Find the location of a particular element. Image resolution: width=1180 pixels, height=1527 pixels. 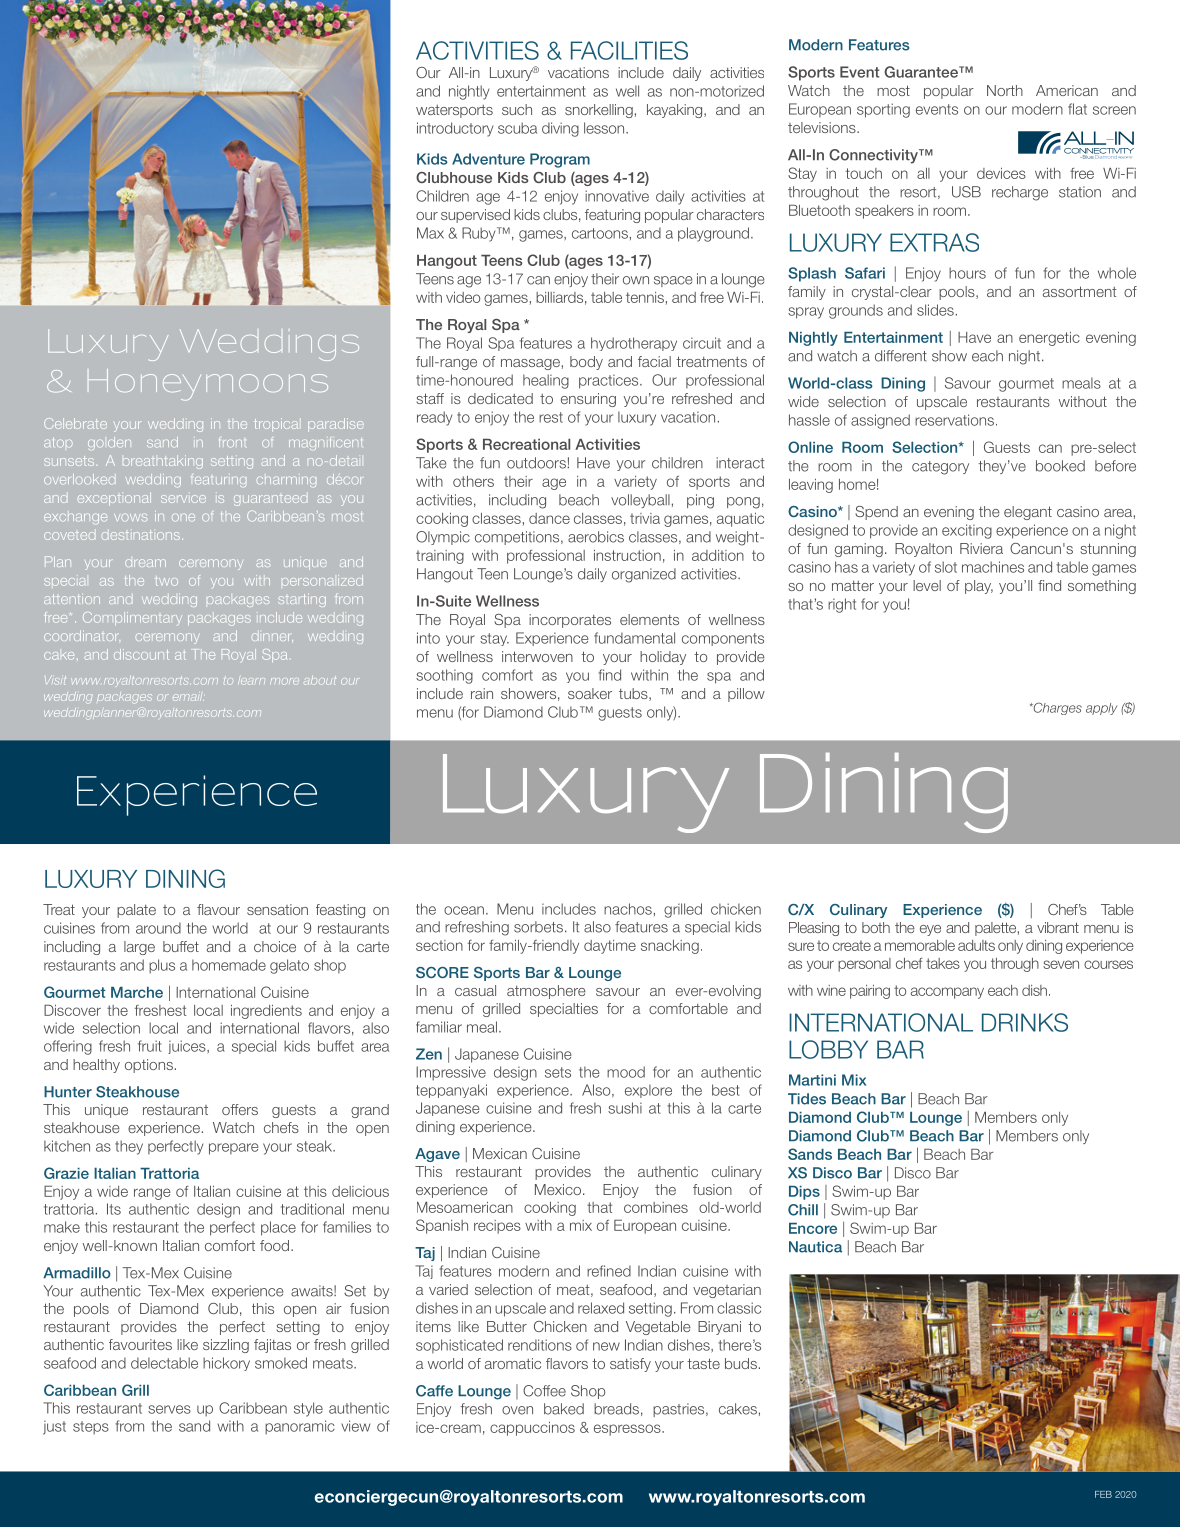

offers is located at coordinates (240, 1109).
